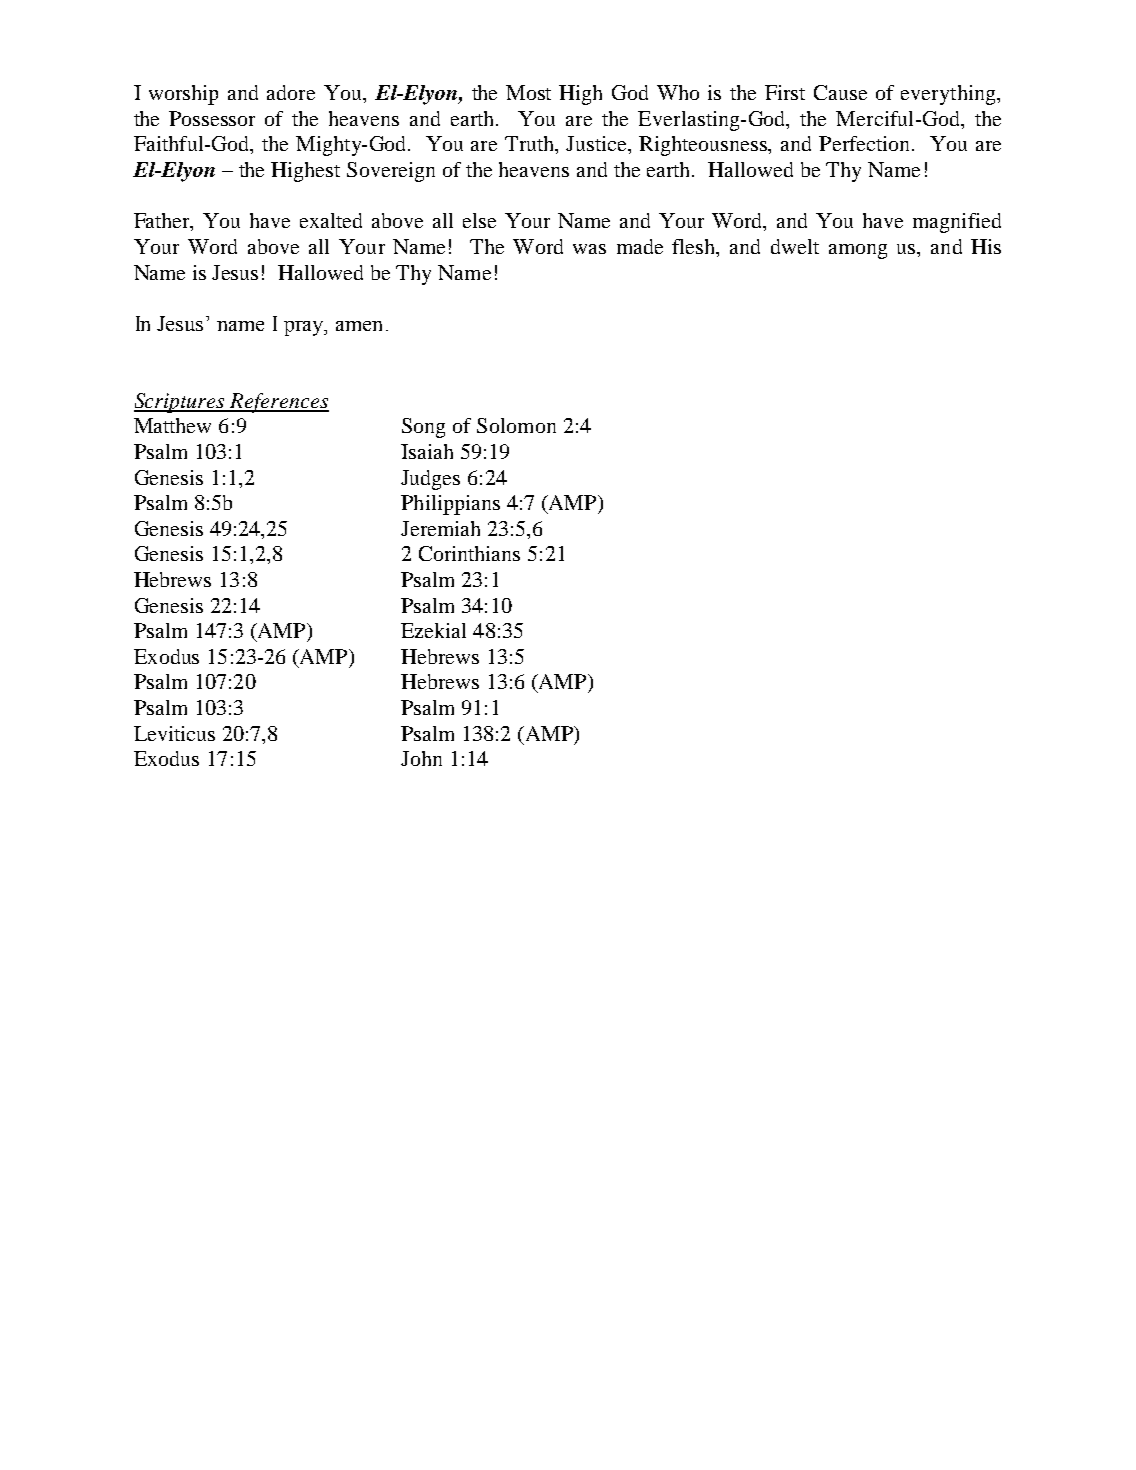 The image size is (1136, 1470). What do you see at coordinates (516, 425) in the screenshot?
I see `Solomon` at bounding box center [516, 425].
